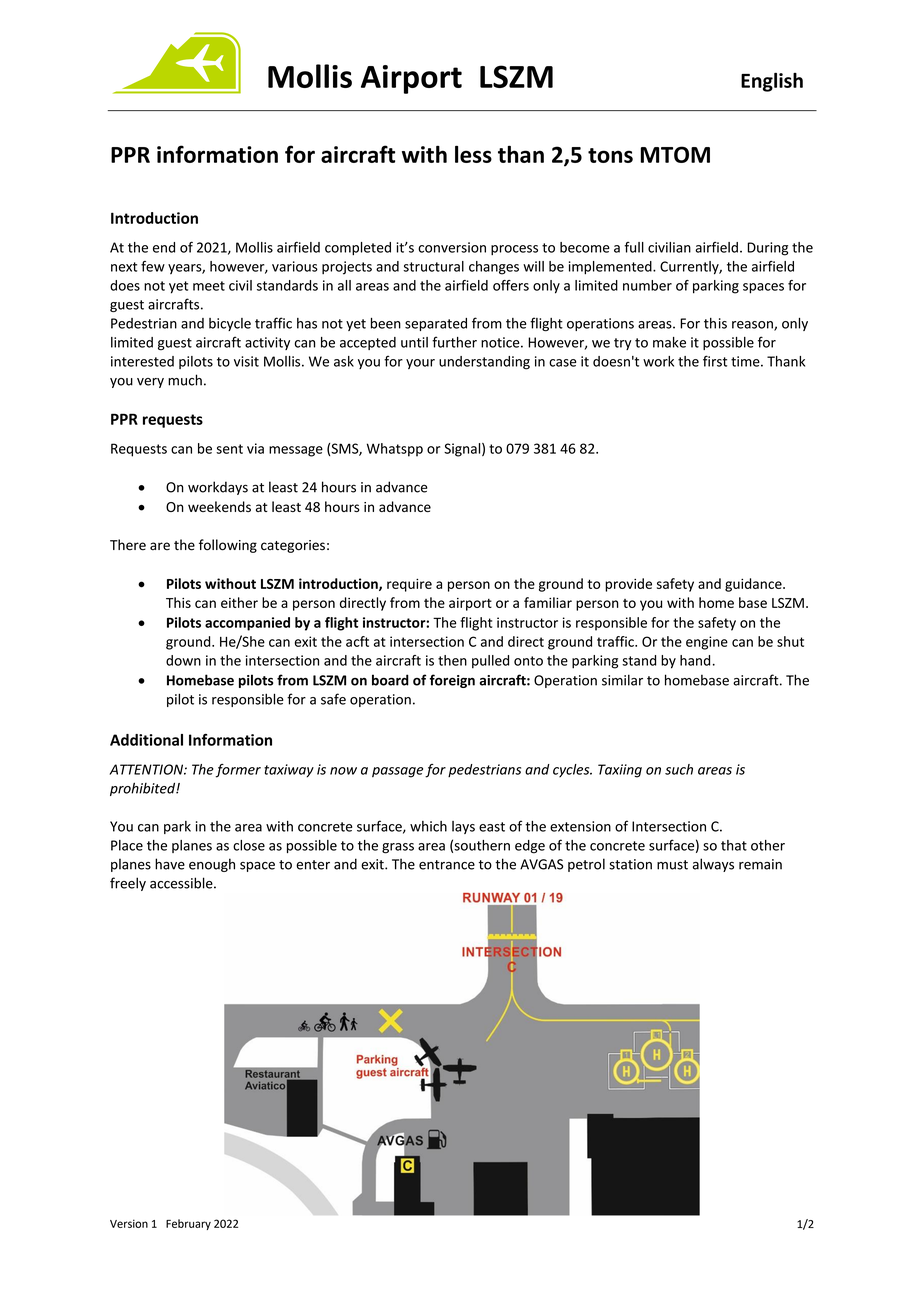 This screenshot has height=1309, width=924. Describe the element at coordinates (713, 865) in the screenshot. I see `always` at that location.
